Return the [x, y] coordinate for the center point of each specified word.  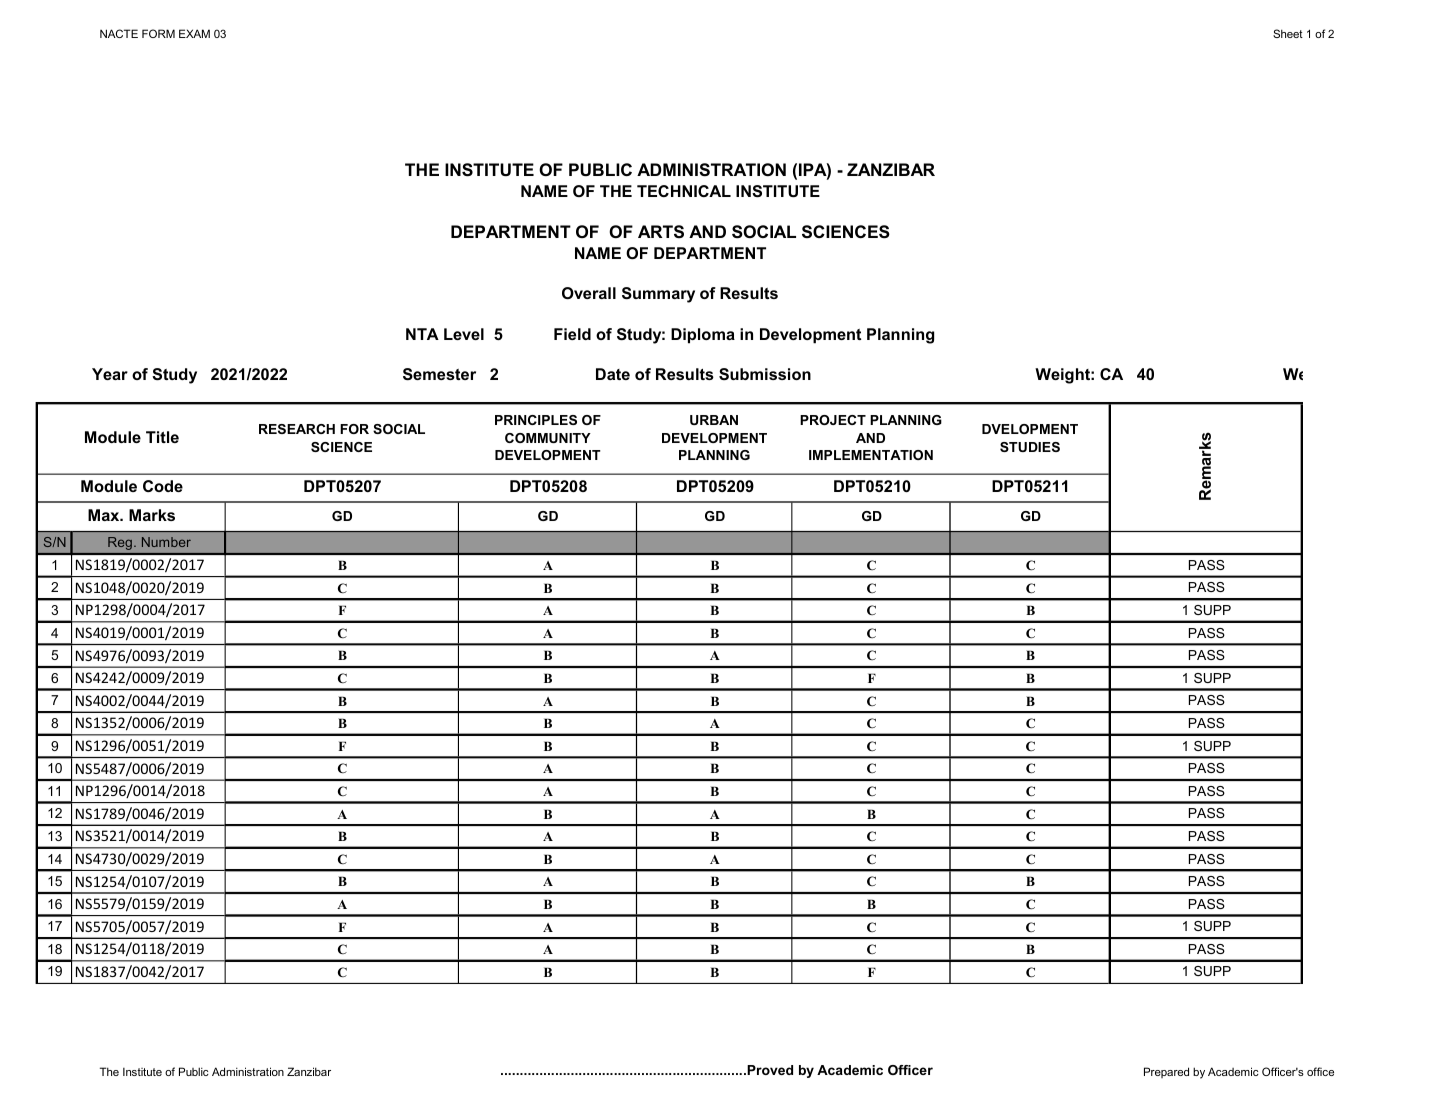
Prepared [1166, 1072]
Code [163, 486]
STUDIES [1030, 447]
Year [110, 374]
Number [166, 542]
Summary [658, 295]
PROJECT [833, 420]
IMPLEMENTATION [871, 455]
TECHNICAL [684, 191]
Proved [769, 1070]
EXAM [194, 33]
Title [162, 437]
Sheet [1288, 33]
